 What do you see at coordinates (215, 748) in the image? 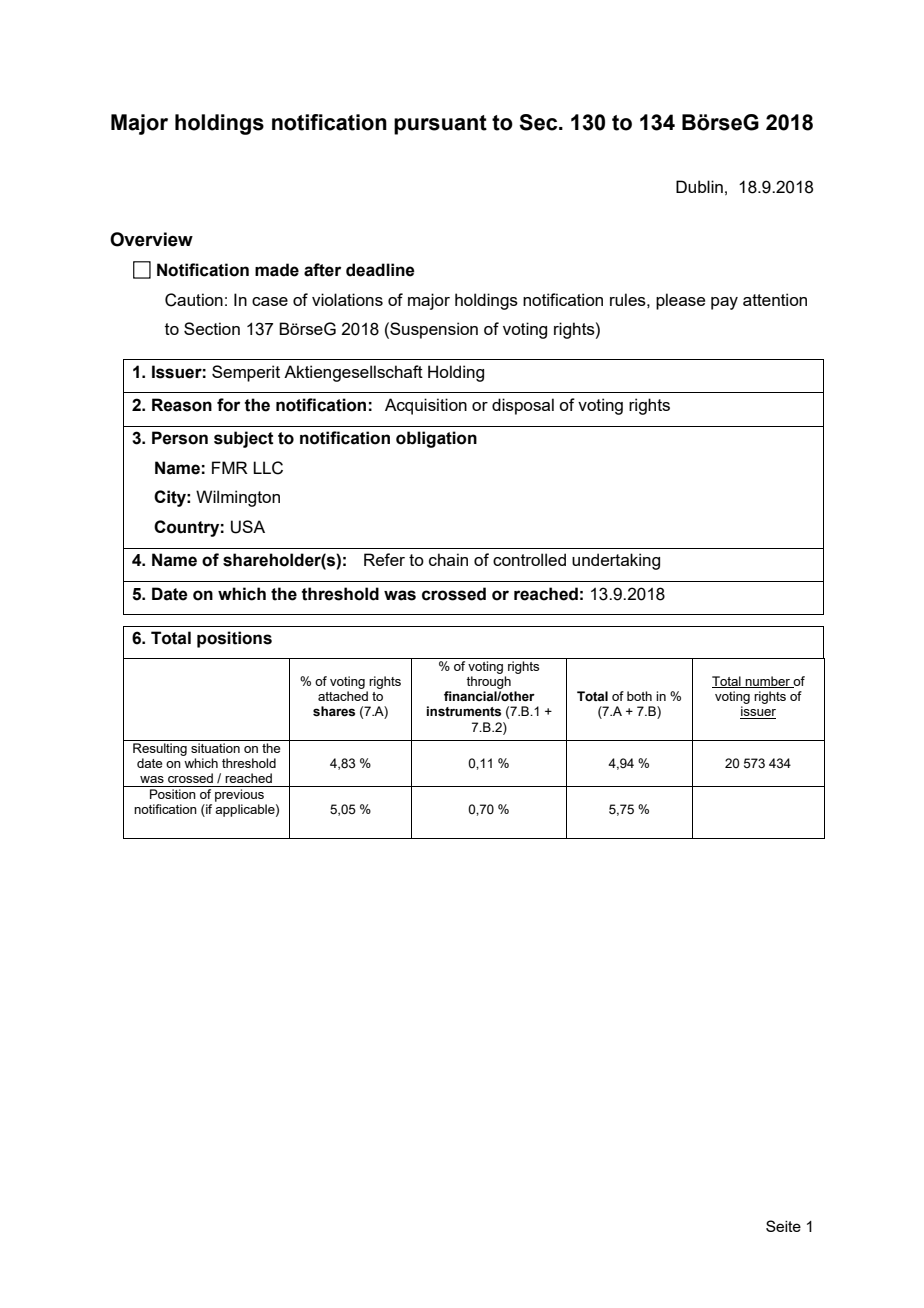
I see `situation` at bounding box center [215, 748].
